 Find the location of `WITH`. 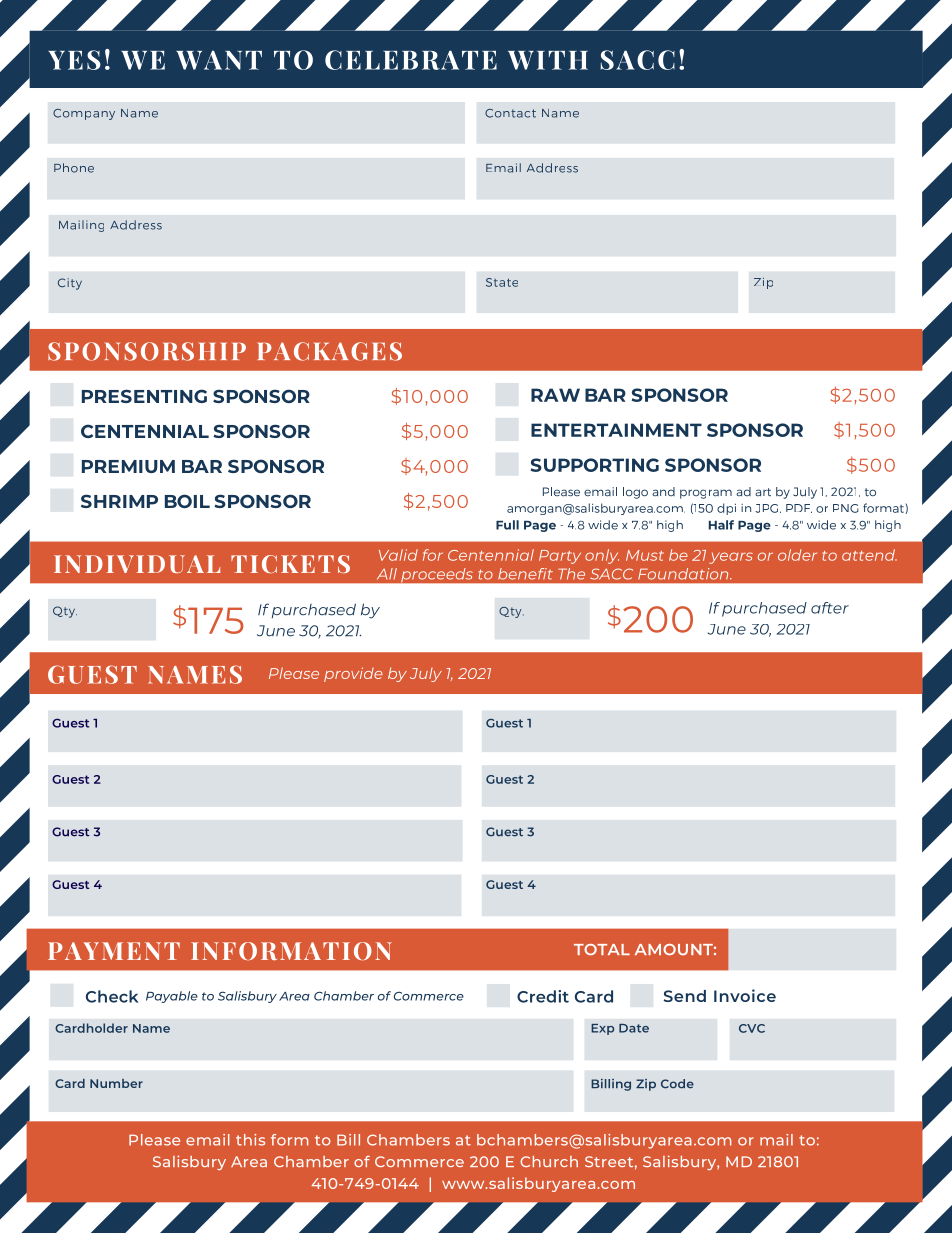

WITH is located at coordinates (548, 60).
